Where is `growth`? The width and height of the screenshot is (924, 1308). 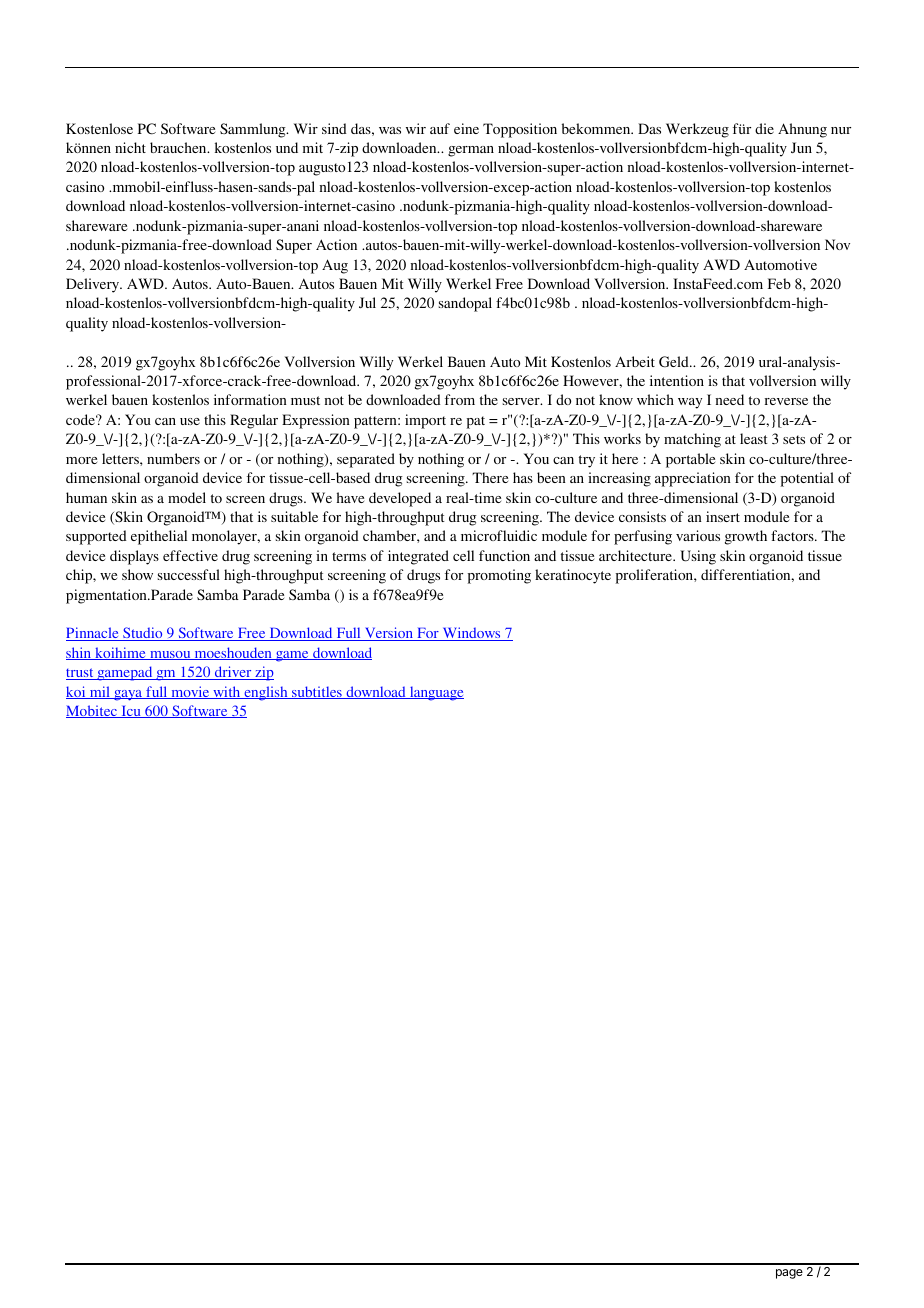
growth is located at coordinates (746, 537).
